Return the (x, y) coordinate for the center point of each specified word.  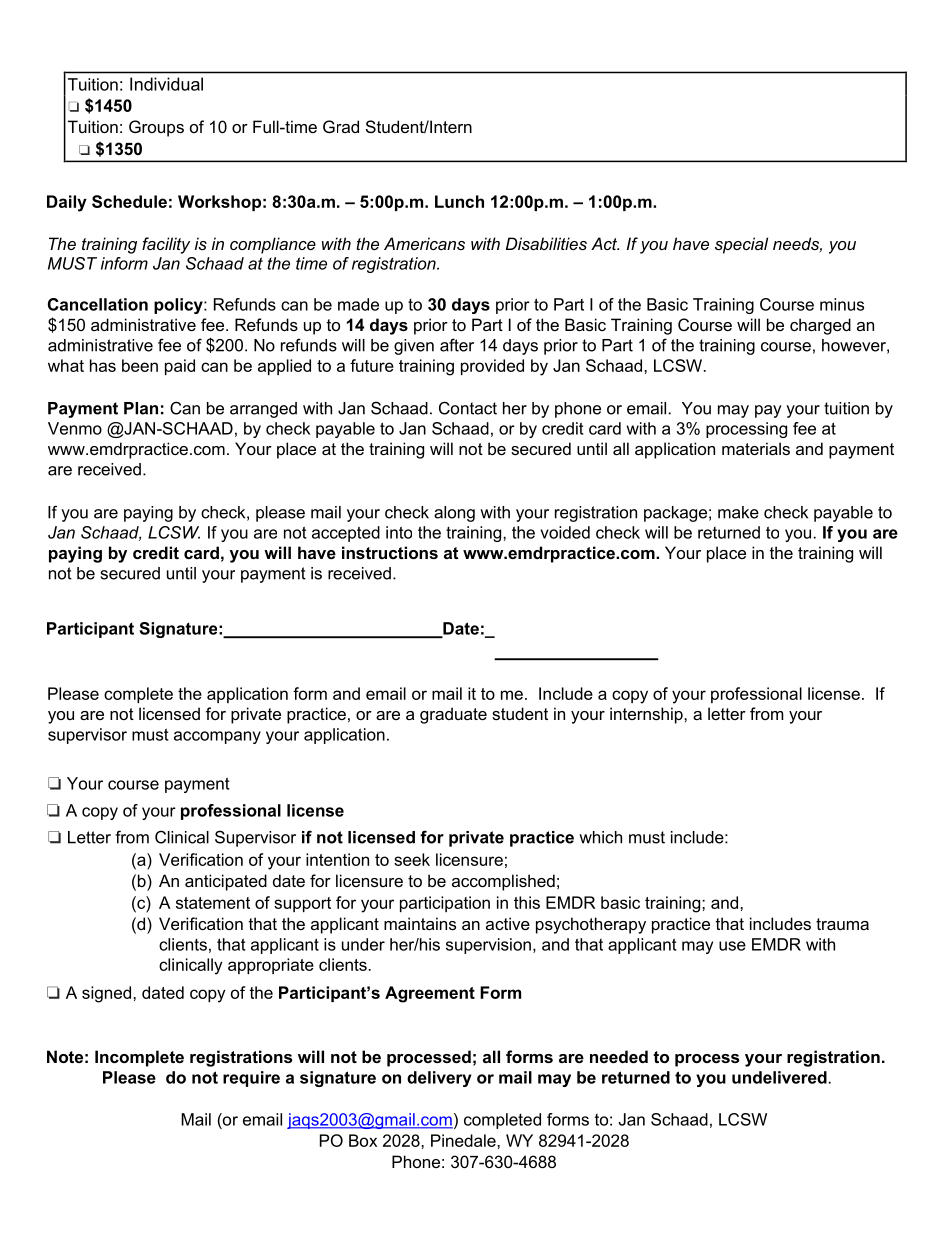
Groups (156, 128)
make (738, 512)
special (741, 245)
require (251, 1079)
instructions (390, 552)
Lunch (459, 201)
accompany (217, 737)
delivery (439, 1079)
